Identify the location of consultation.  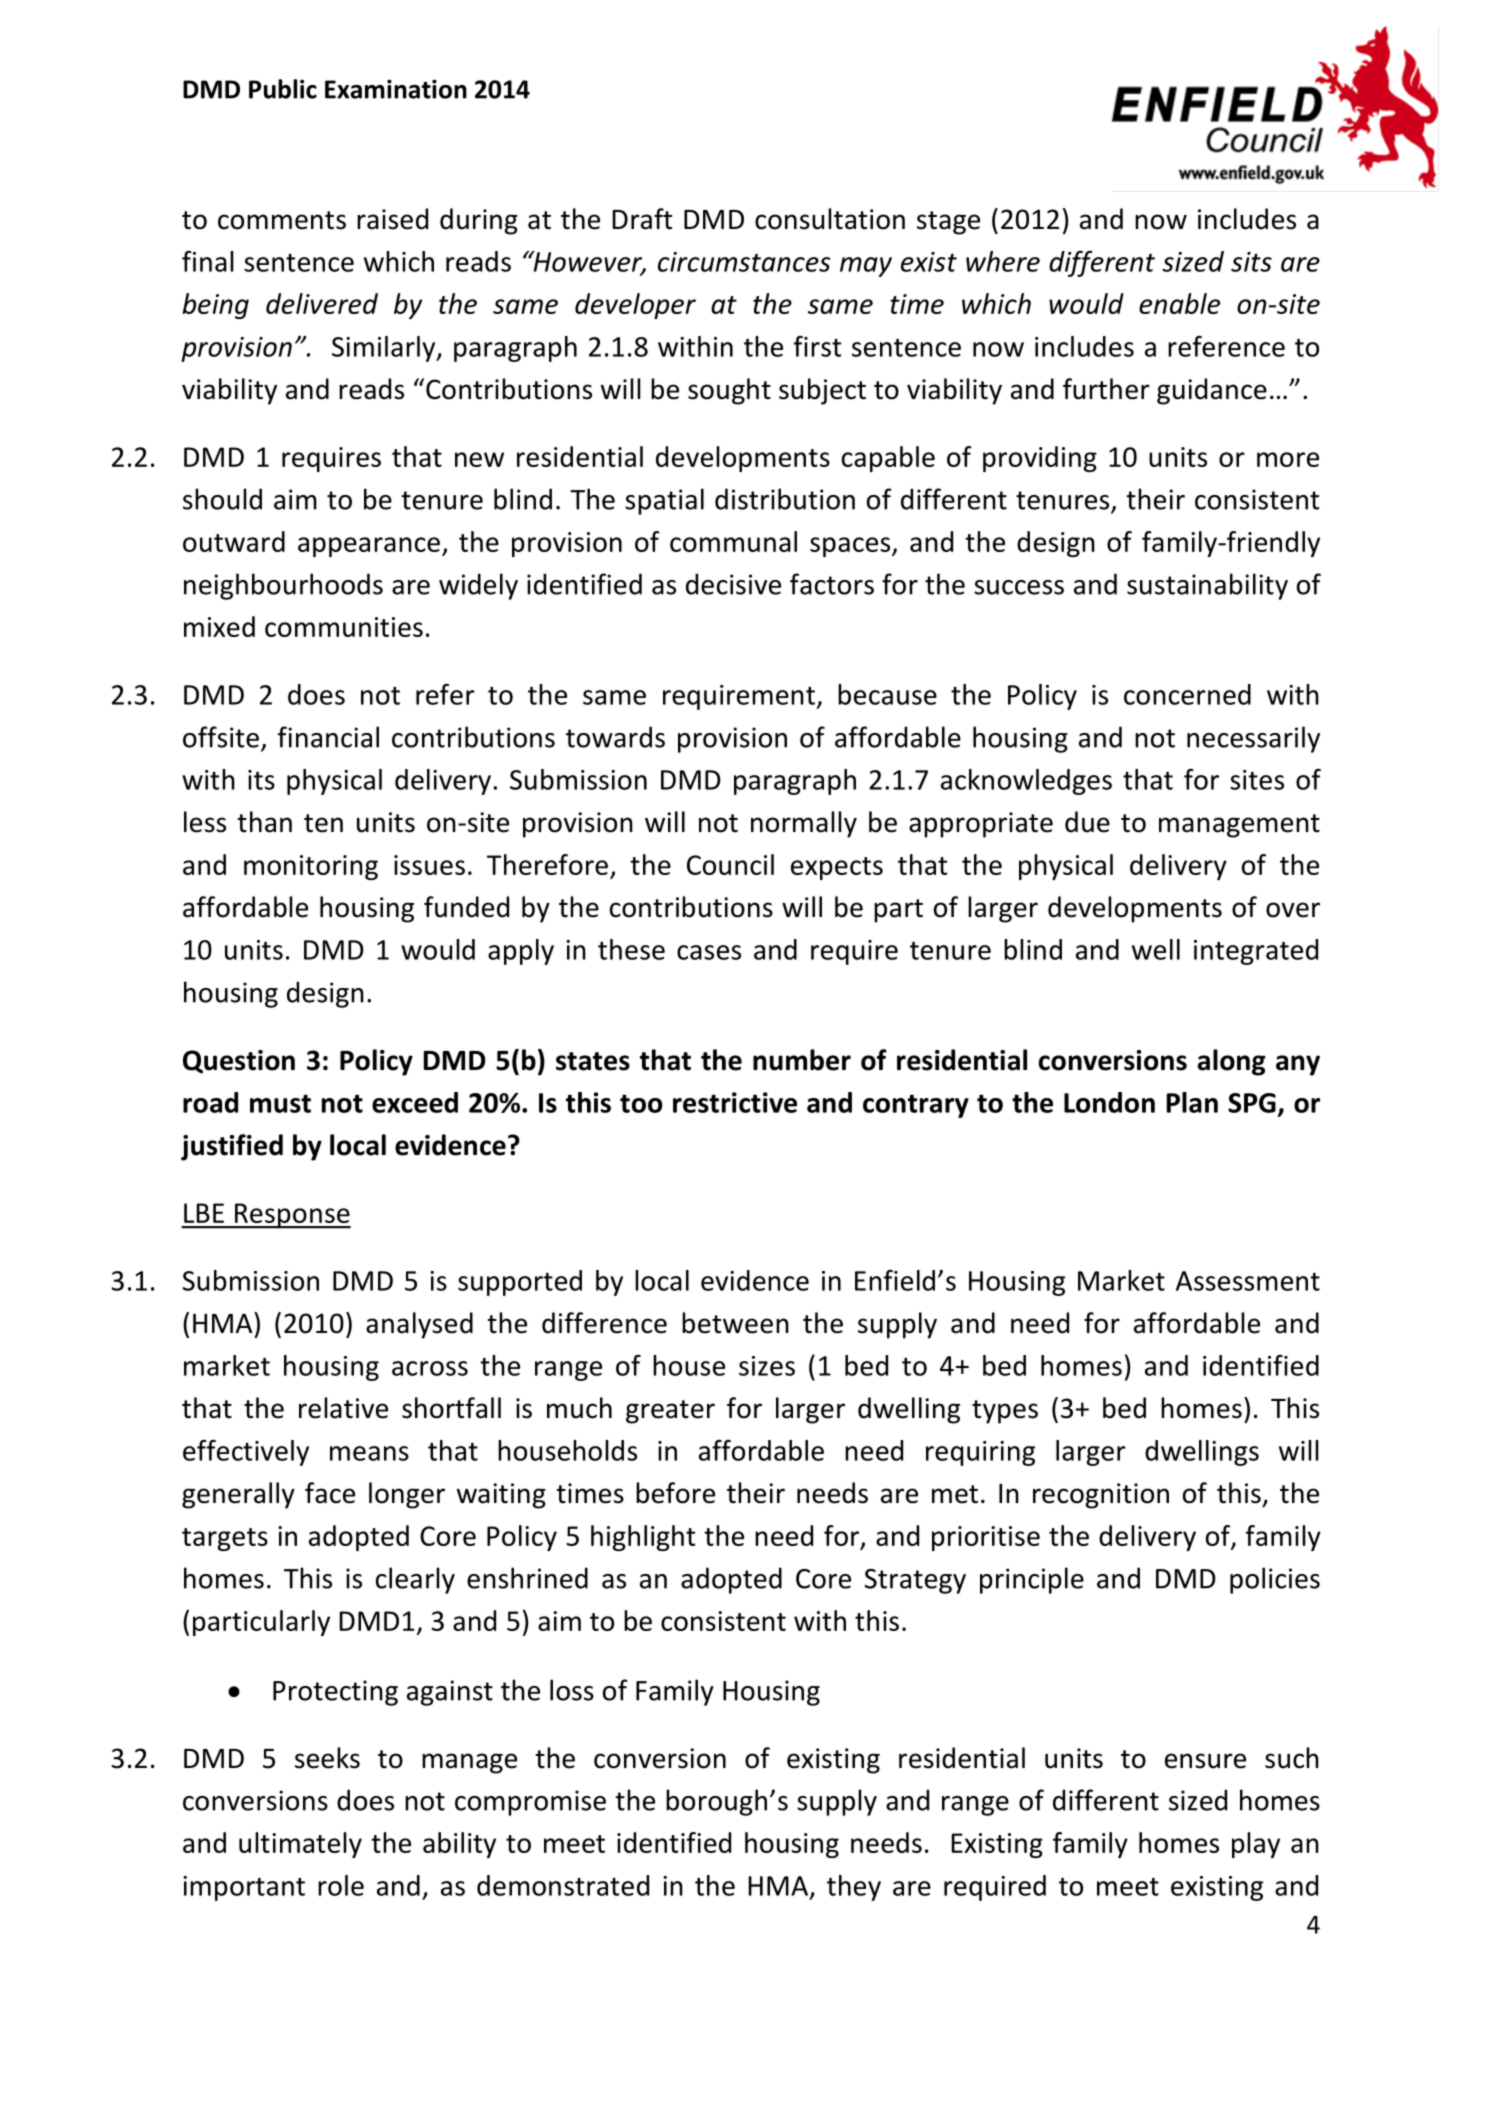
(830, 219).
